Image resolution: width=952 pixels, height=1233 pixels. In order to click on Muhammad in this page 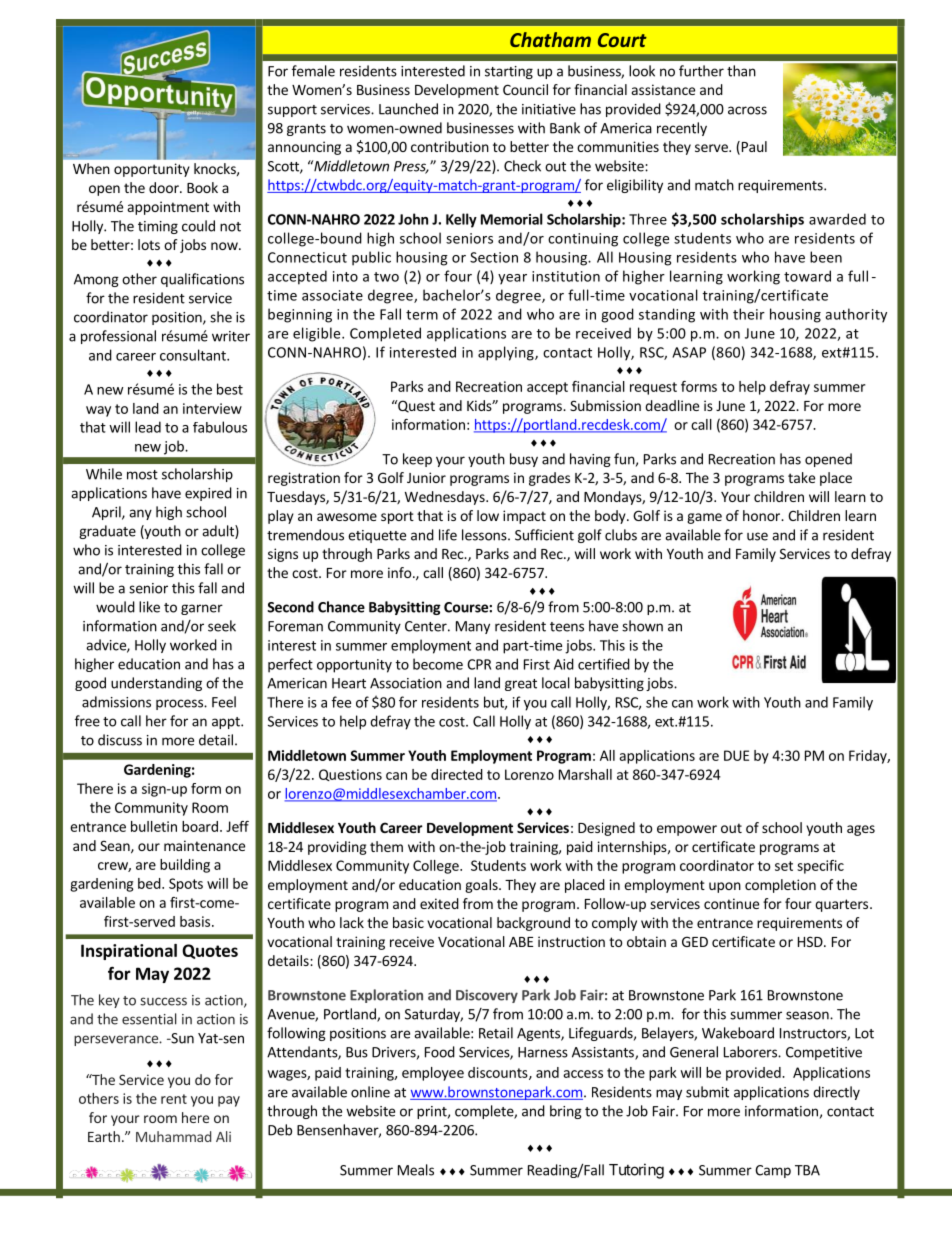, I will do `click(173, 1136)`.
